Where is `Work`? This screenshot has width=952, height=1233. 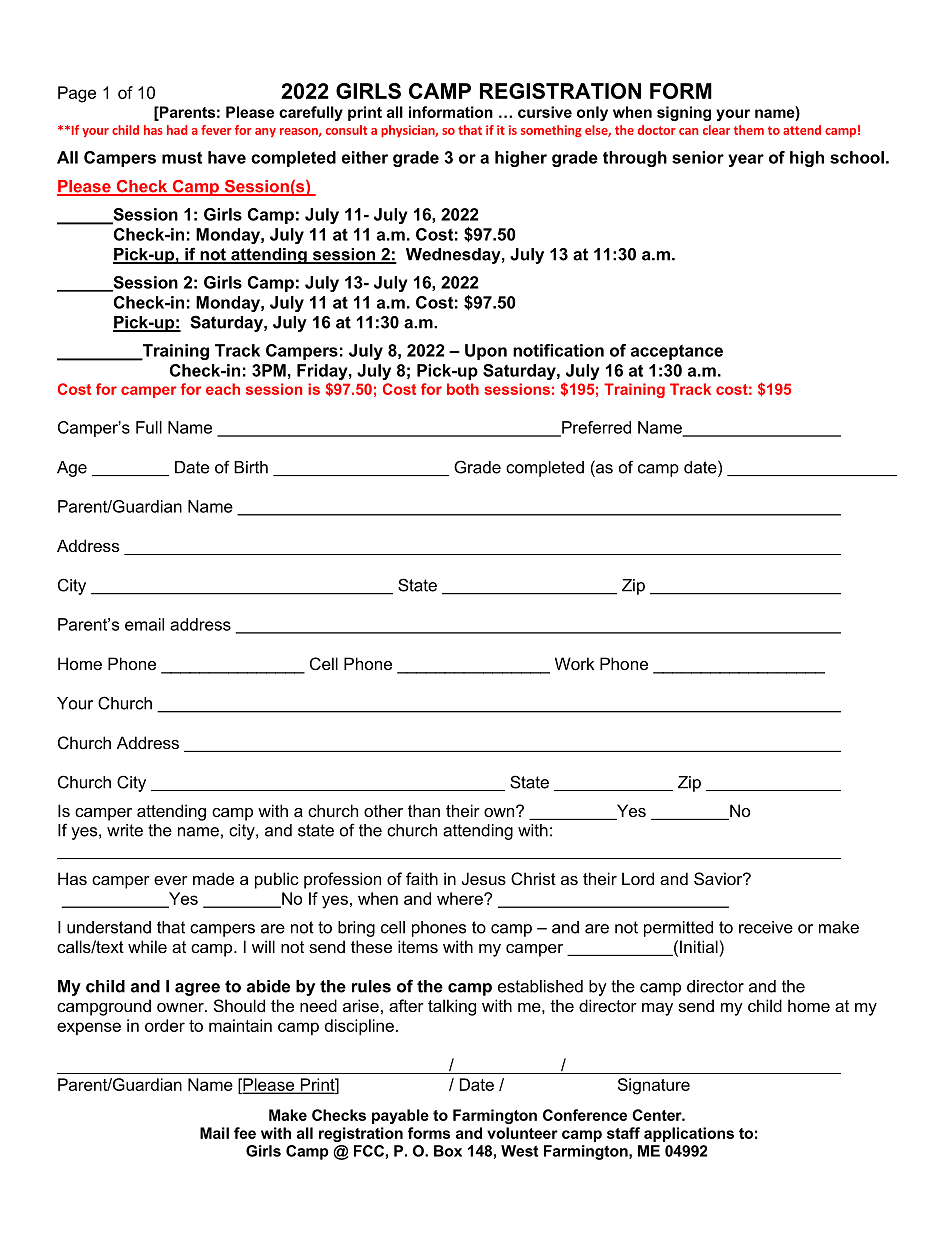
Work is located at coordinates (575, 663).
